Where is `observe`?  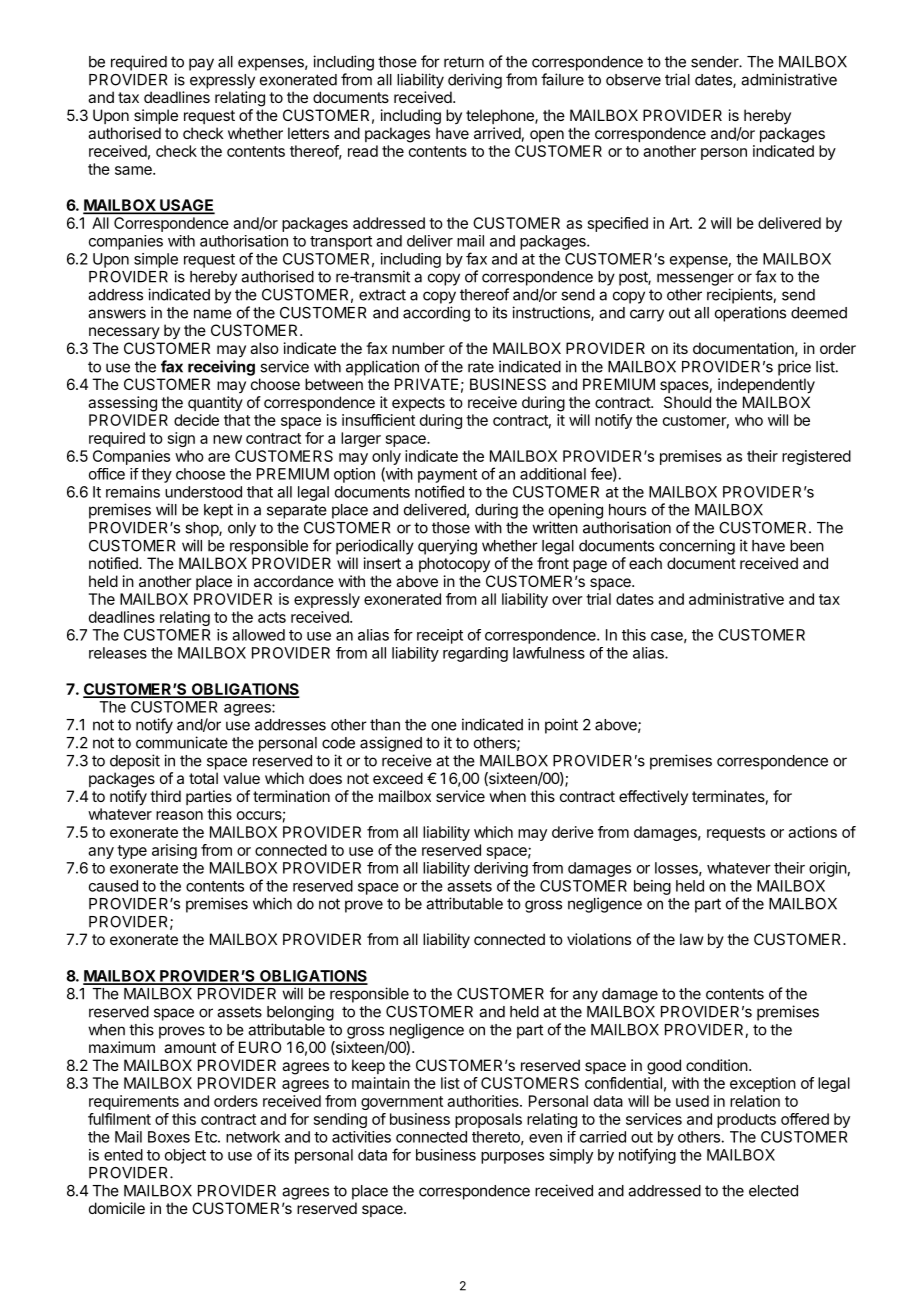 observe is located at coordinates (633, 80).
